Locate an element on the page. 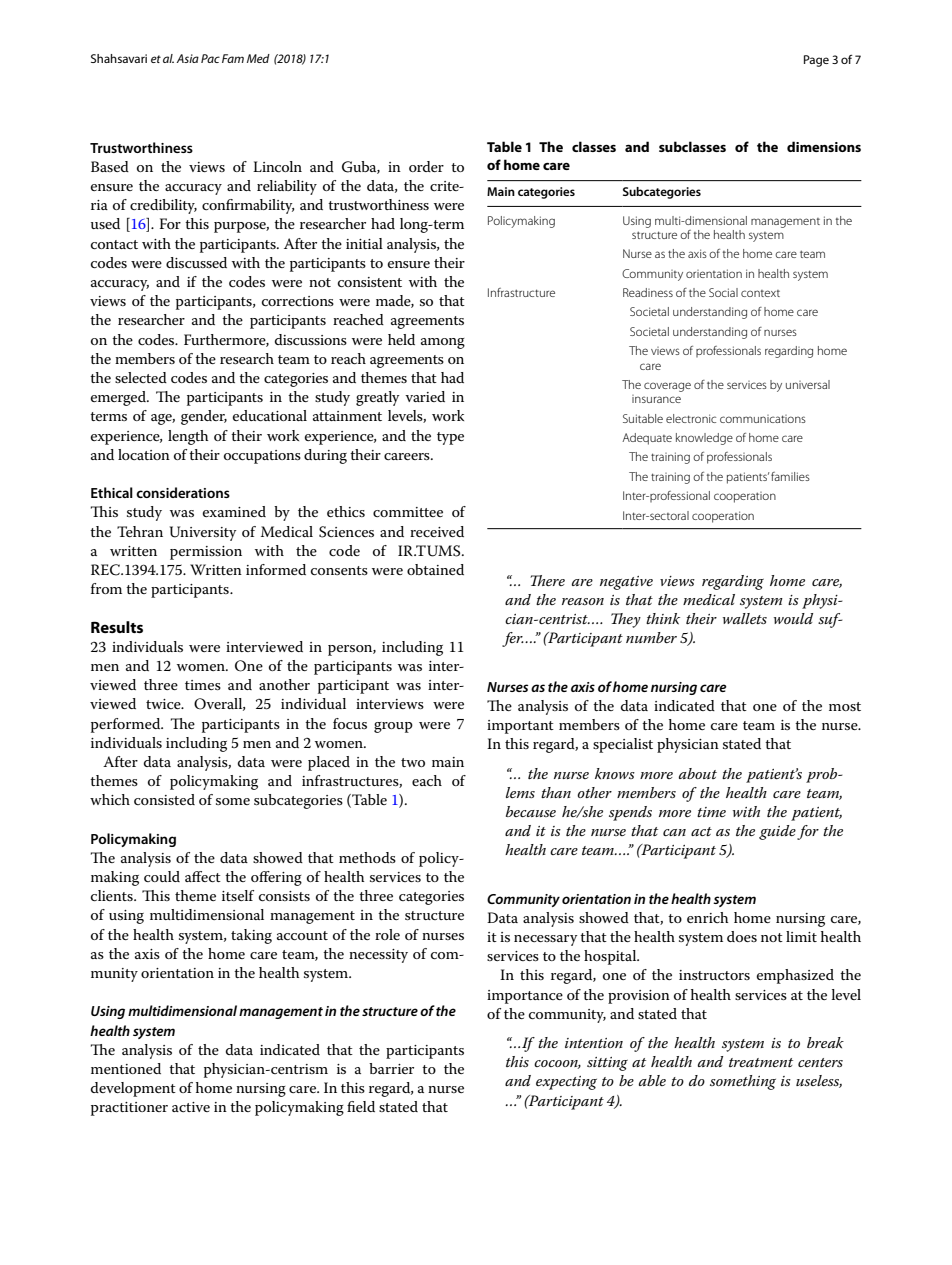 The image size is (952, 1265). barrier is located at coordinates (391, 1068).
